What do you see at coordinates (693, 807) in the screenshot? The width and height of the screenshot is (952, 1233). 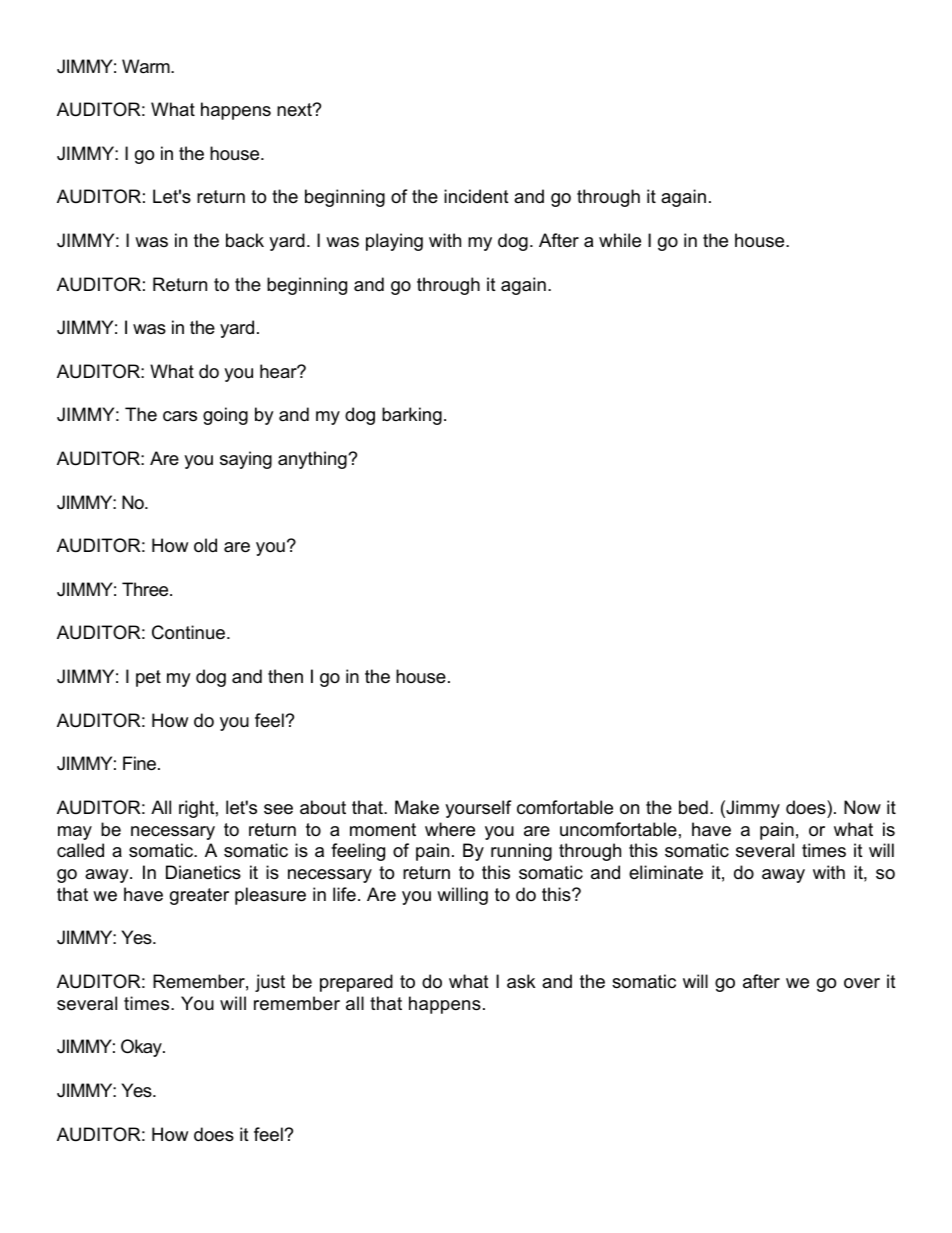 I see `bed` at bounding box center [693, 807].
